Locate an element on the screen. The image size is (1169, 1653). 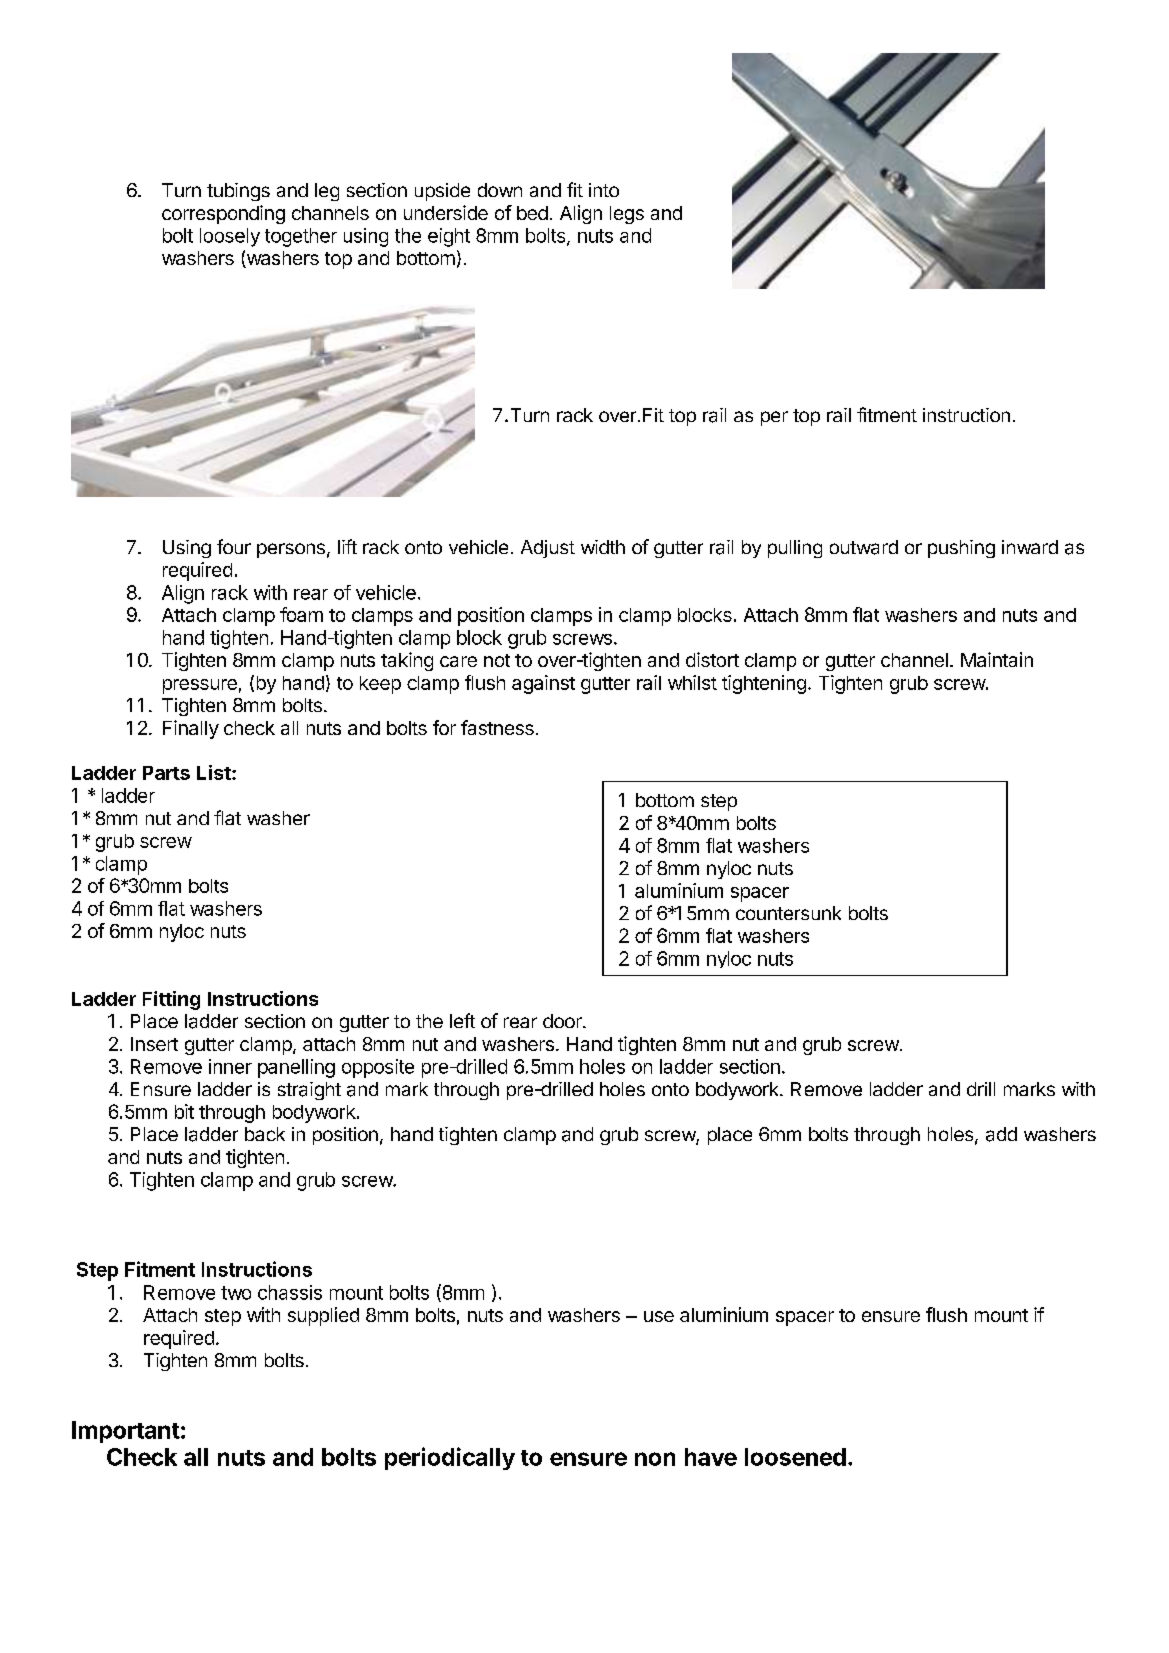
loosely is located at coordinates (230, 237).
